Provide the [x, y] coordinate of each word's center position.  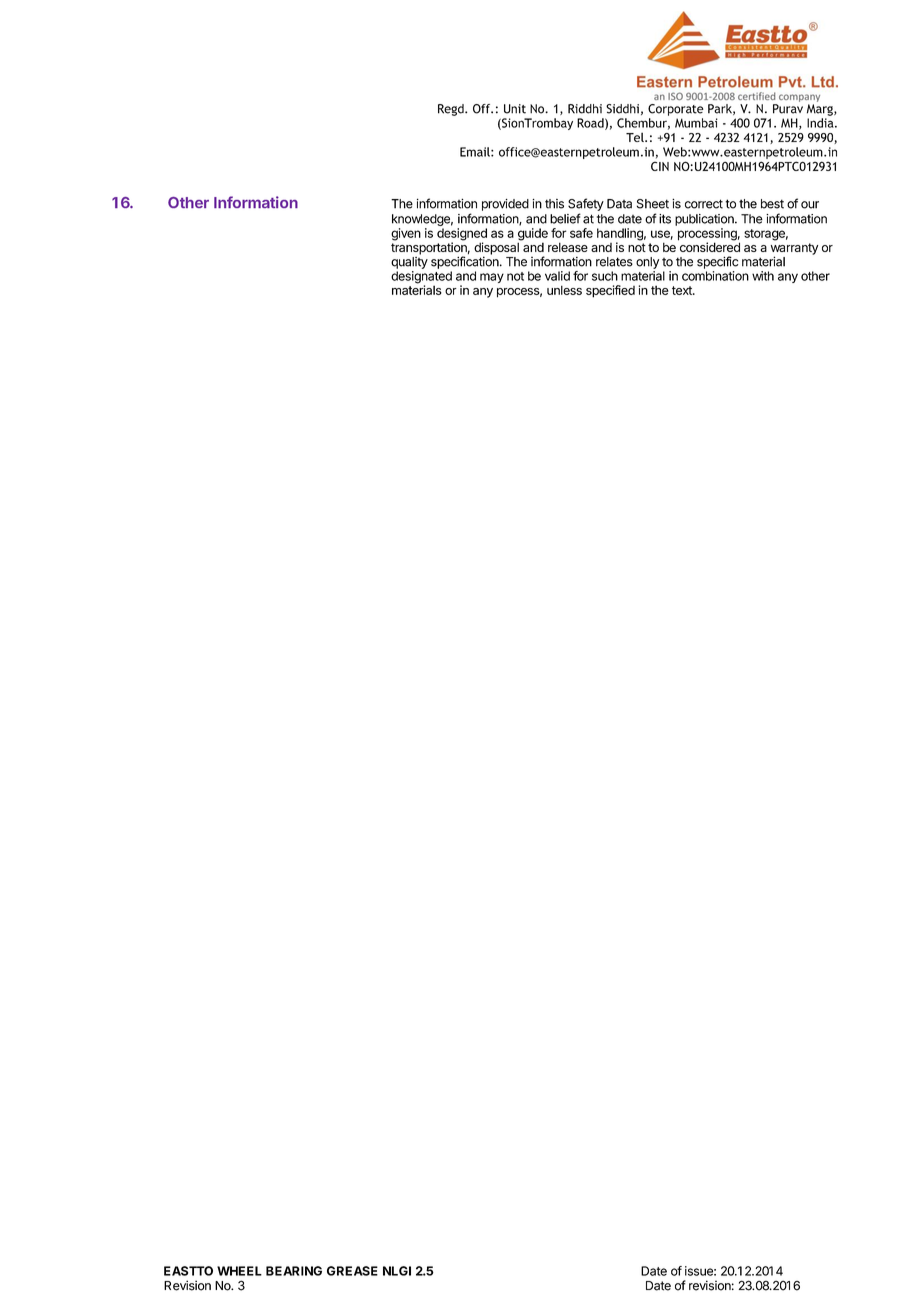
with [763, 276]
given [406, 234]
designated [421, 278]
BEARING [294, 1271]
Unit [515, 109]
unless [564, 290]
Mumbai [696, 123]
